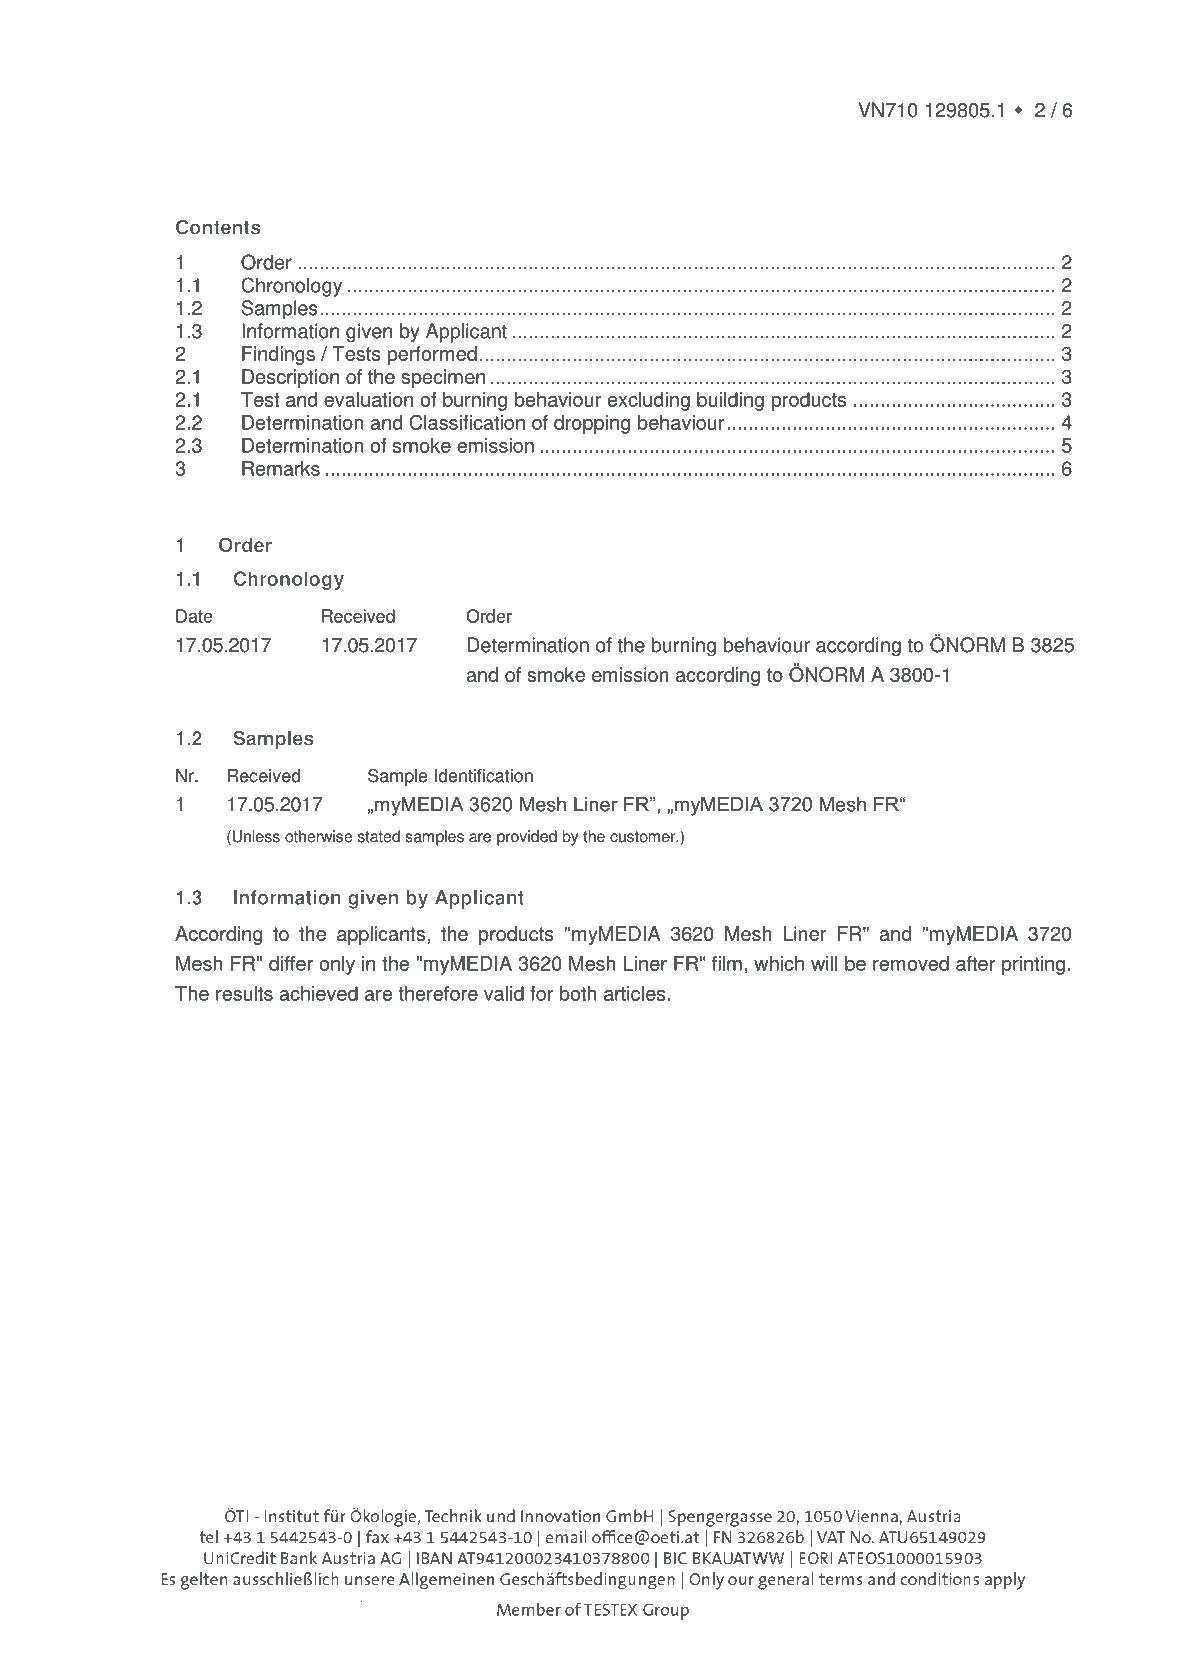  Describe the element at coordinates (194, 616) in the screenshot. I see `Date` at that location.
